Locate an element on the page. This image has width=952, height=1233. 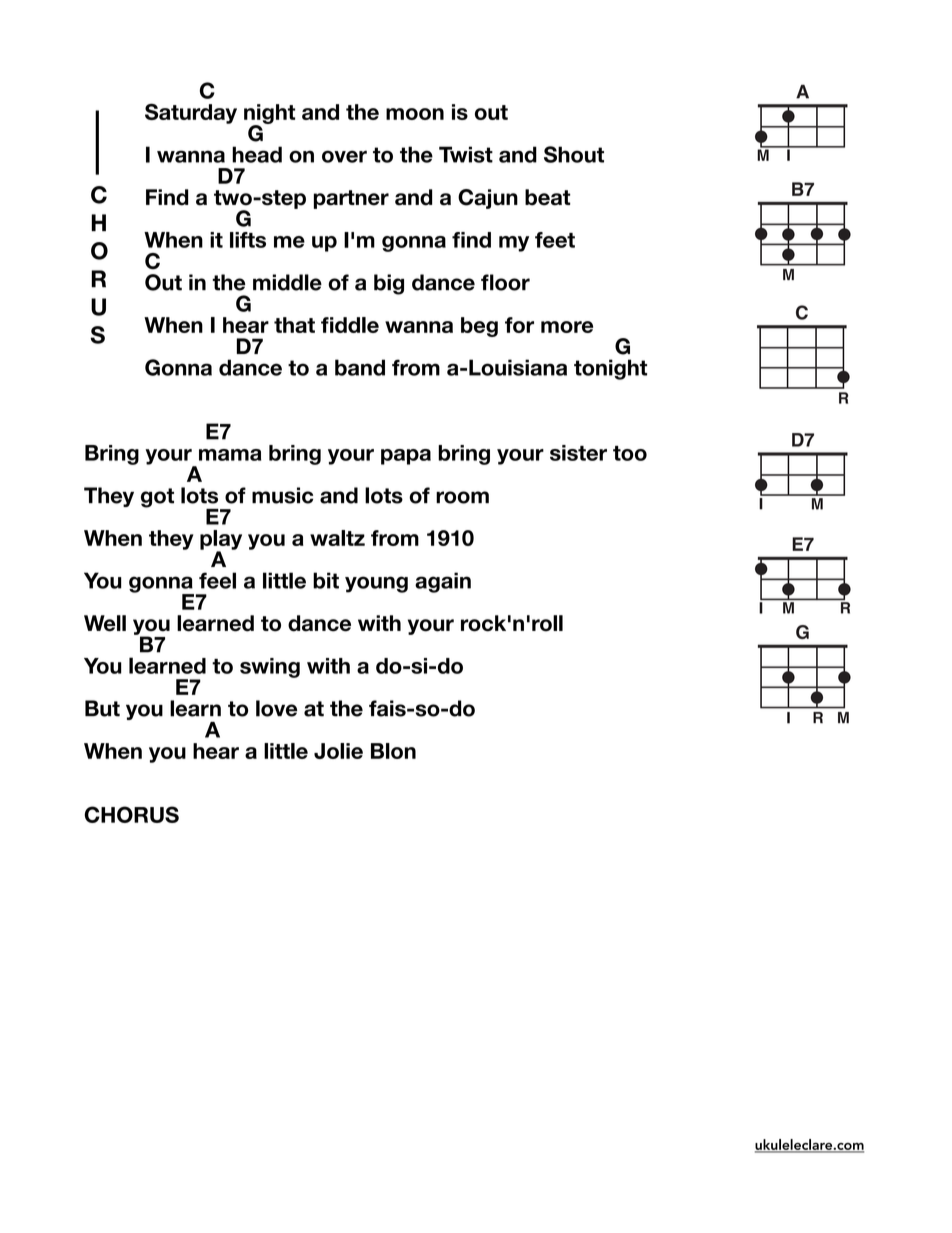
lifts is located at coordinates (248, 240).
